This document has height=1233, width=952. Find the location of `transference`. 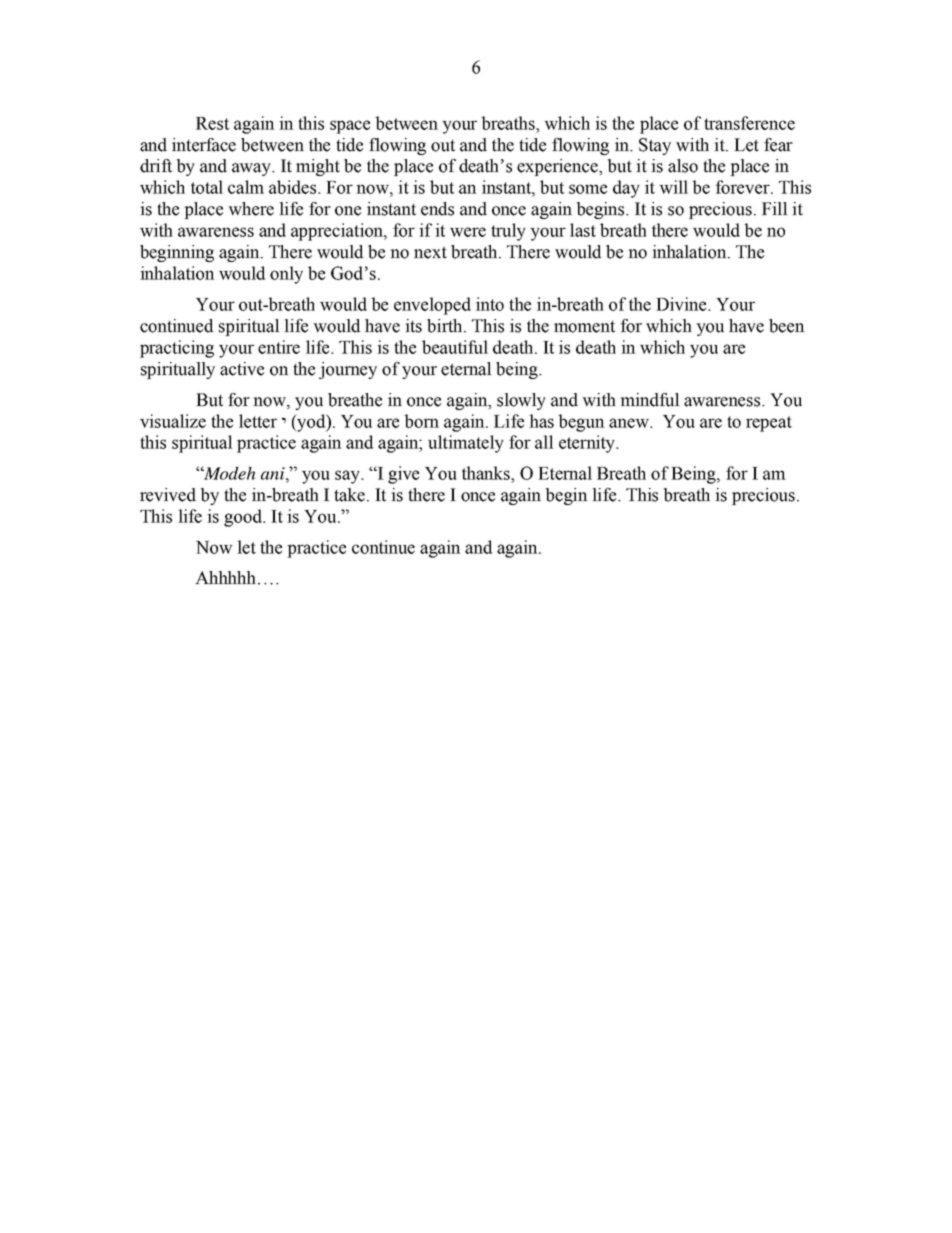

transference is located at coordinates (749, 123).
